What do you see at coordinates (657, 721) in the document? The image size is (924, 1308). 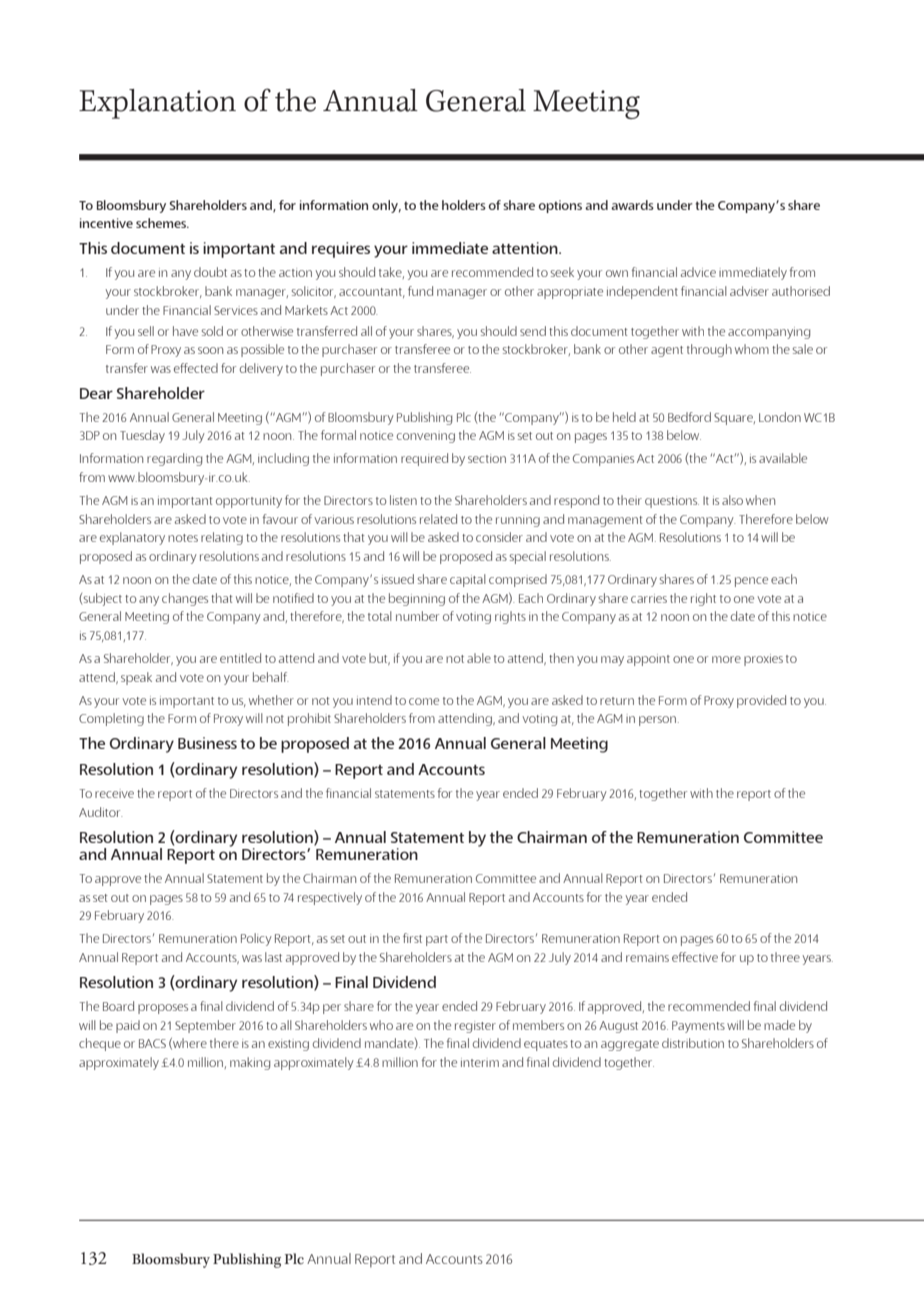 I see `person` at bounding box center [657, 721].
